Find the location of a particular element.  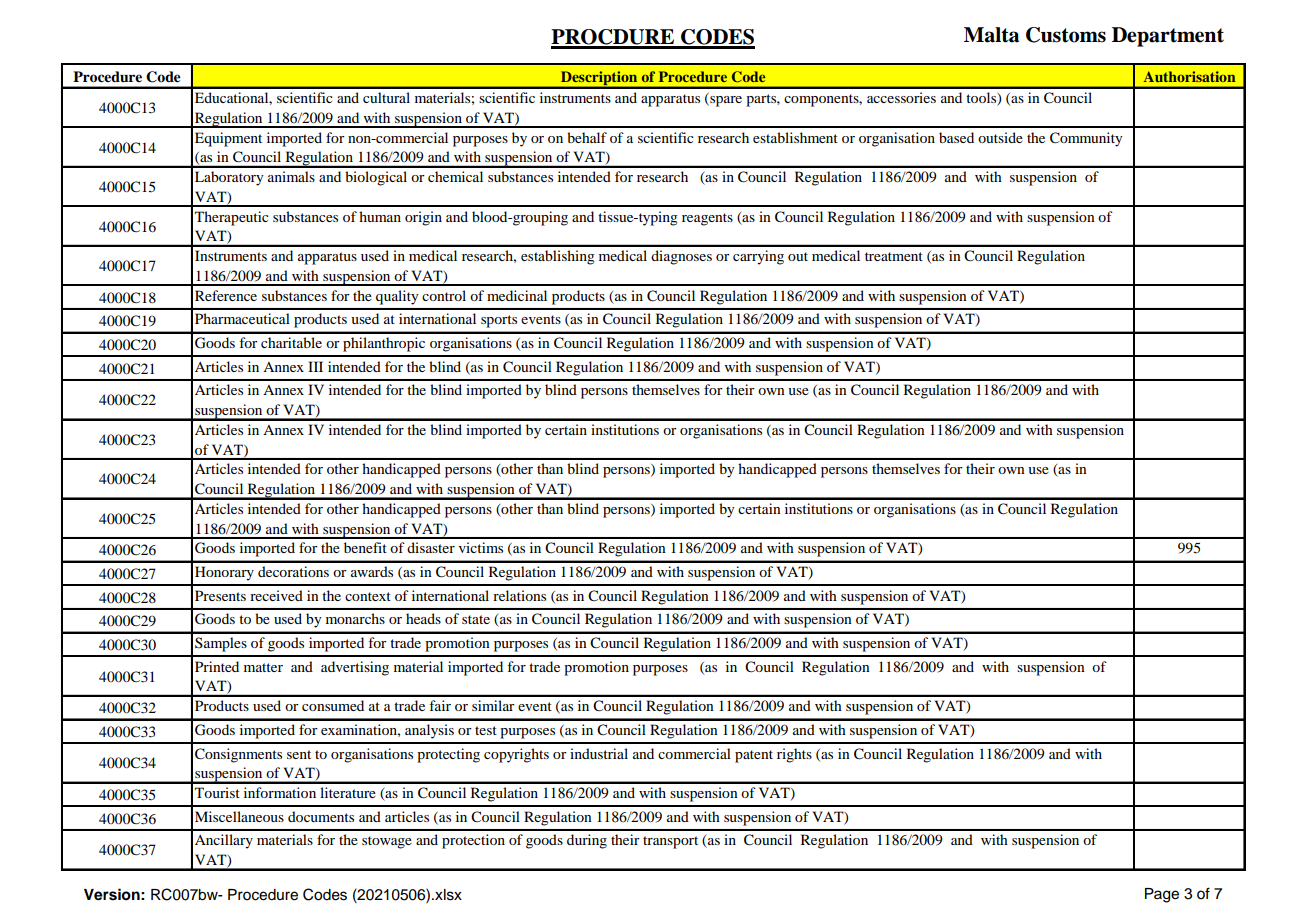

spare is located at coordinates (725, 101).
